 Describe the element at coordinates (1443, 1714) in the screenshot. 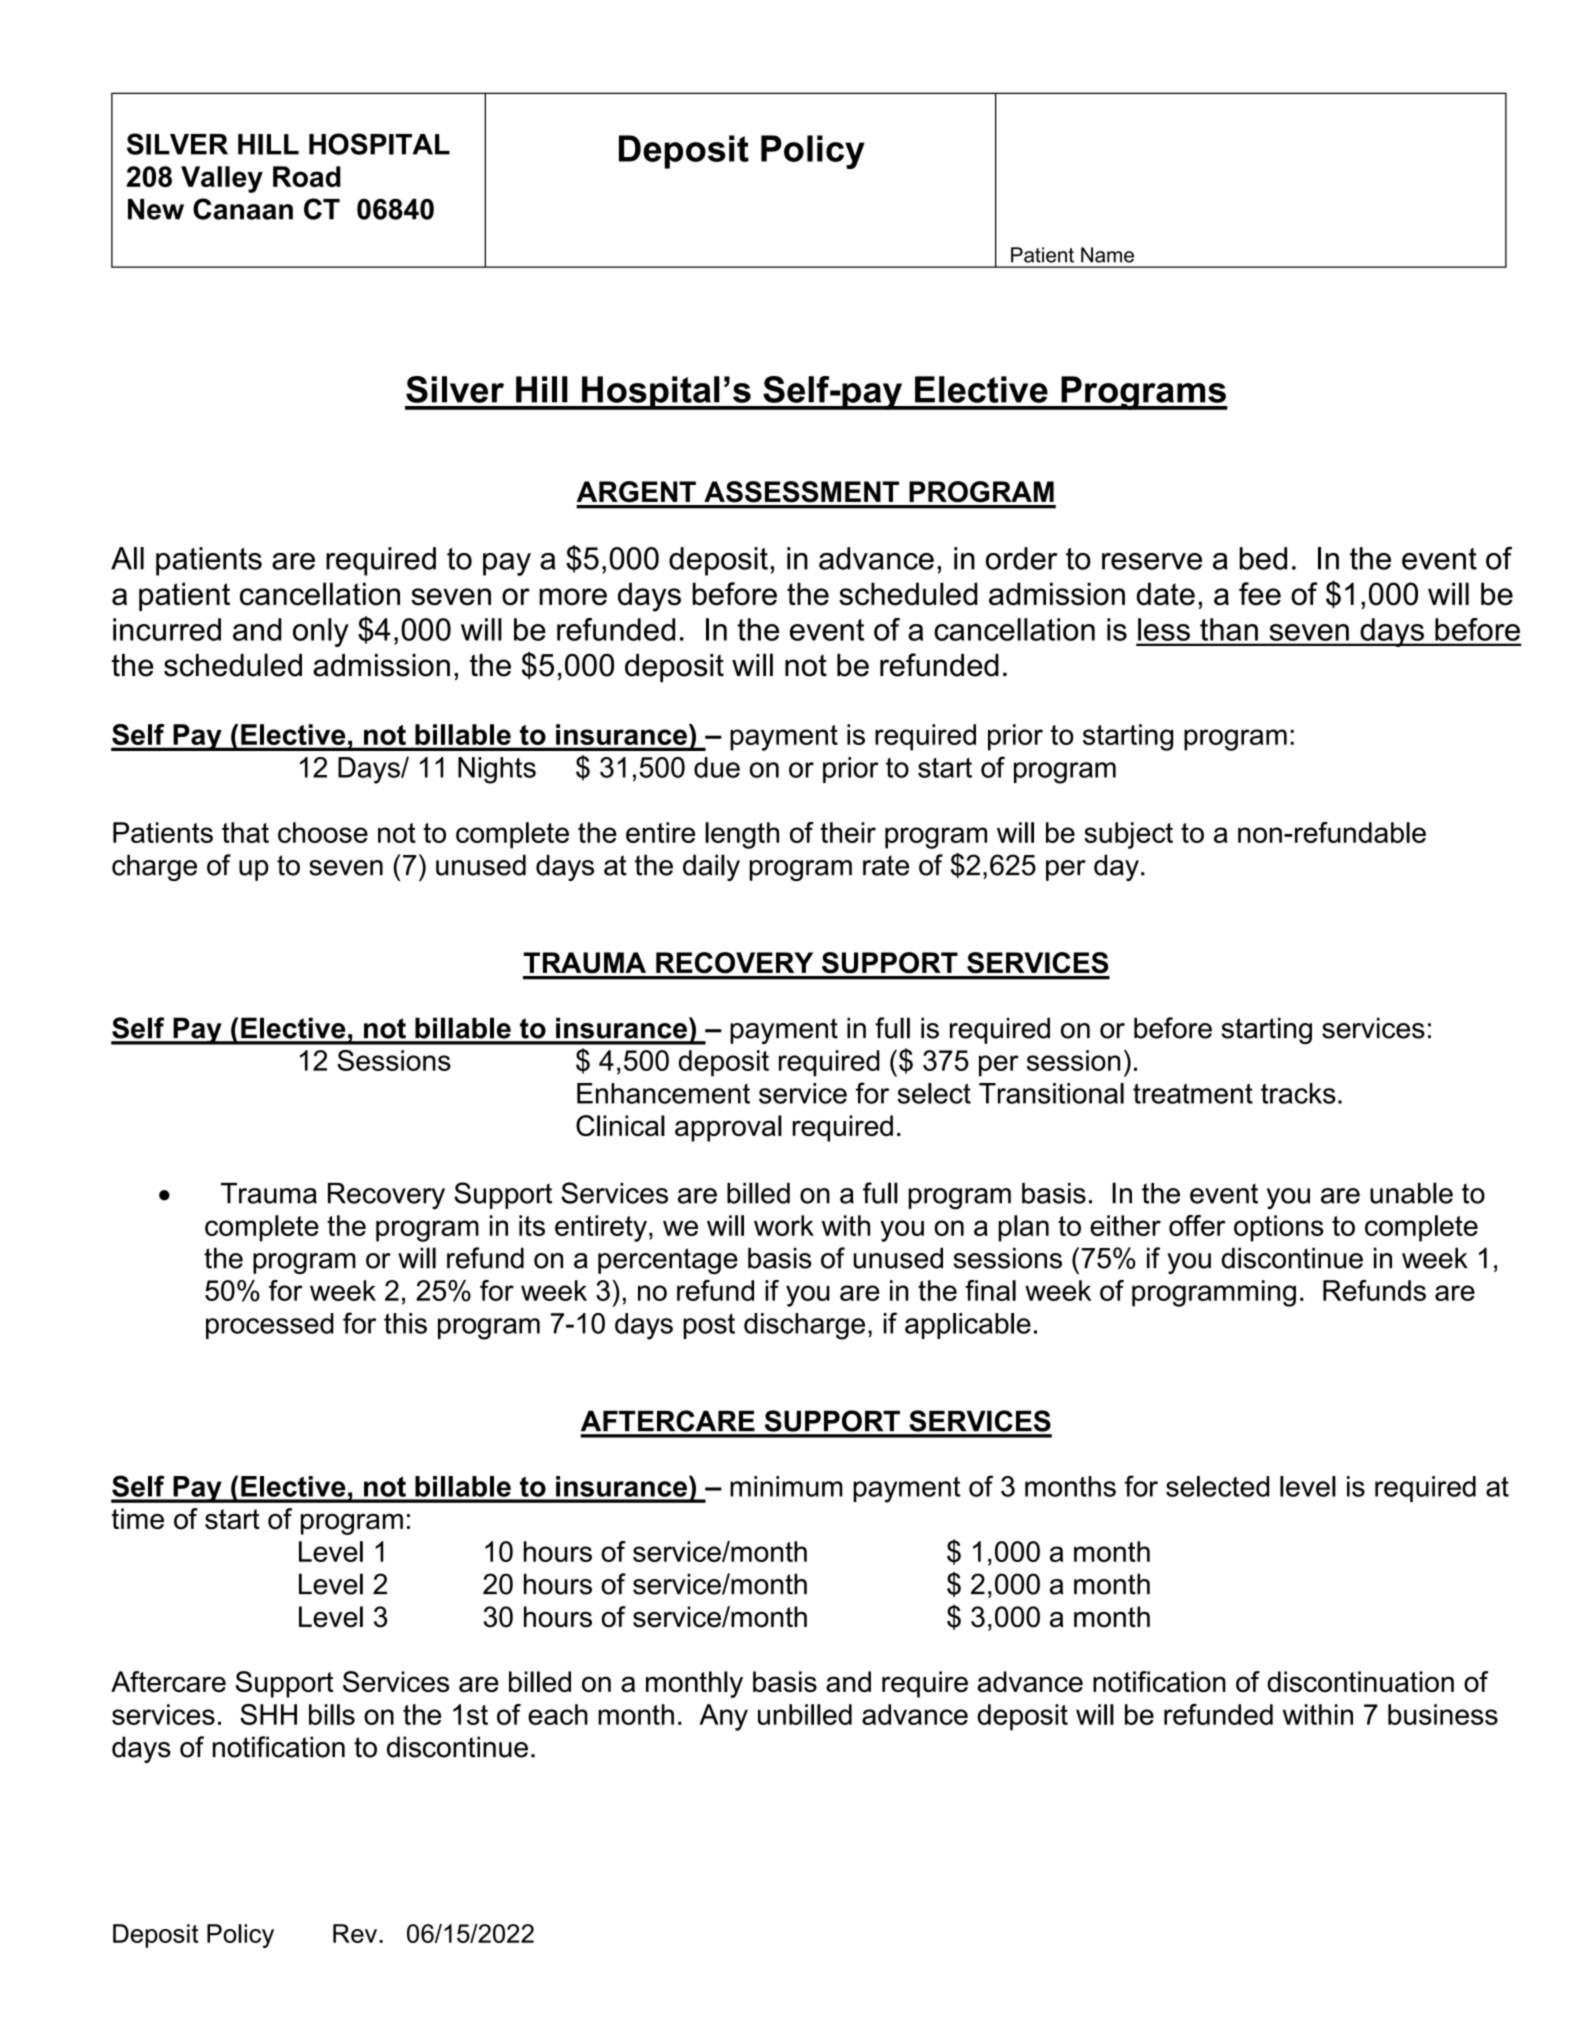

I see `business` at that location.
